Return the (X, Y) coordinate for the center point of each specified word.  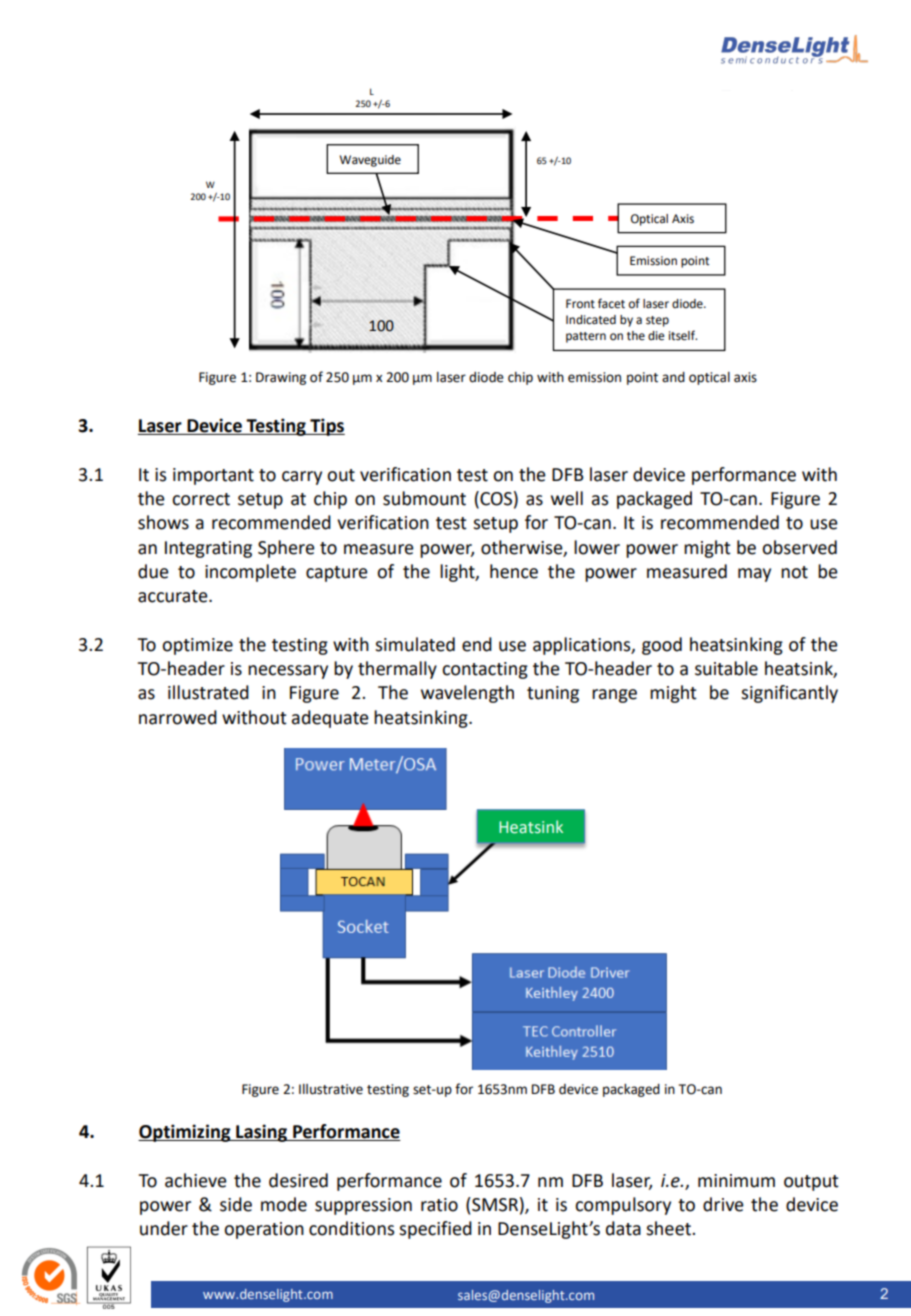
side (236, 1204)
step (657, 321)
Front (580, 304)
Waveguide (370, 161)
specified (435, 1230)
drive (723, 1204)
